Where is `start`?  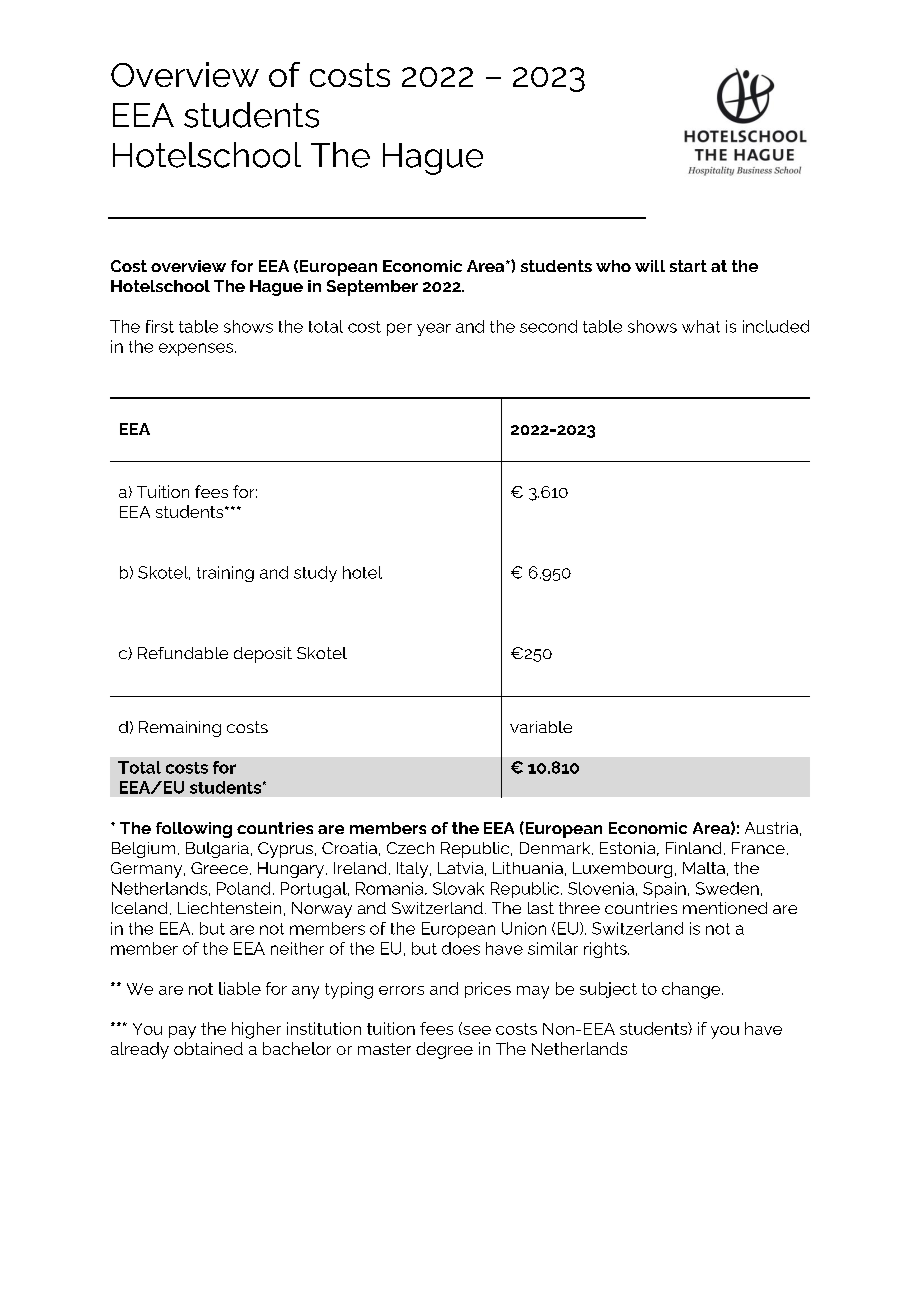 start is located at coordinates (688, 266).
